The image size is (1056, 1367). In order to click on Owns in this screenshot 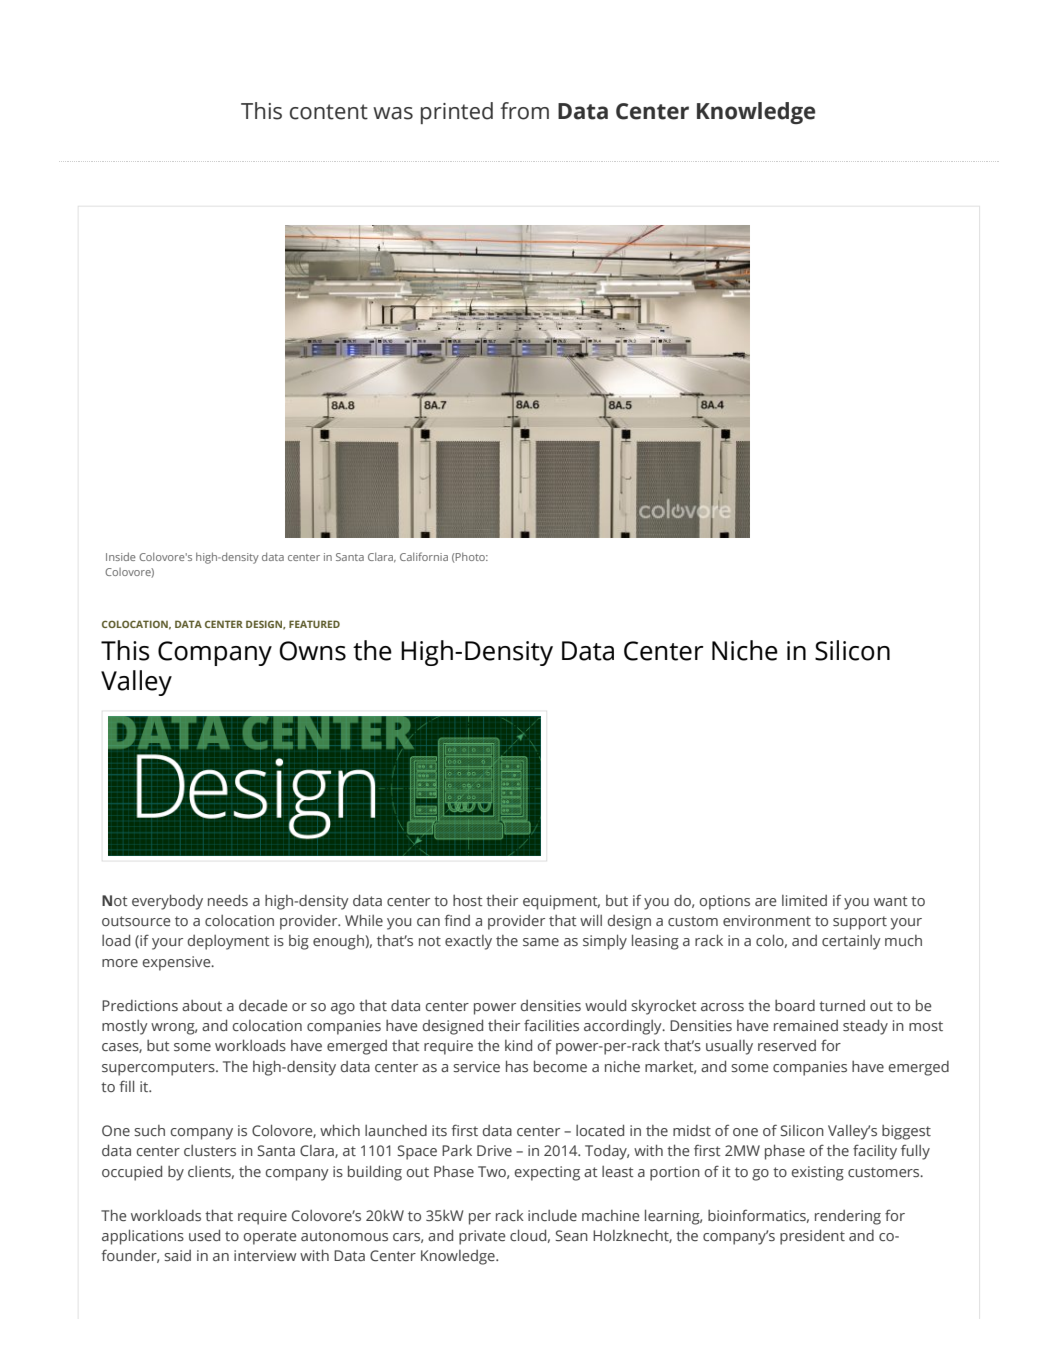, I will do `click(312, 651)`.
